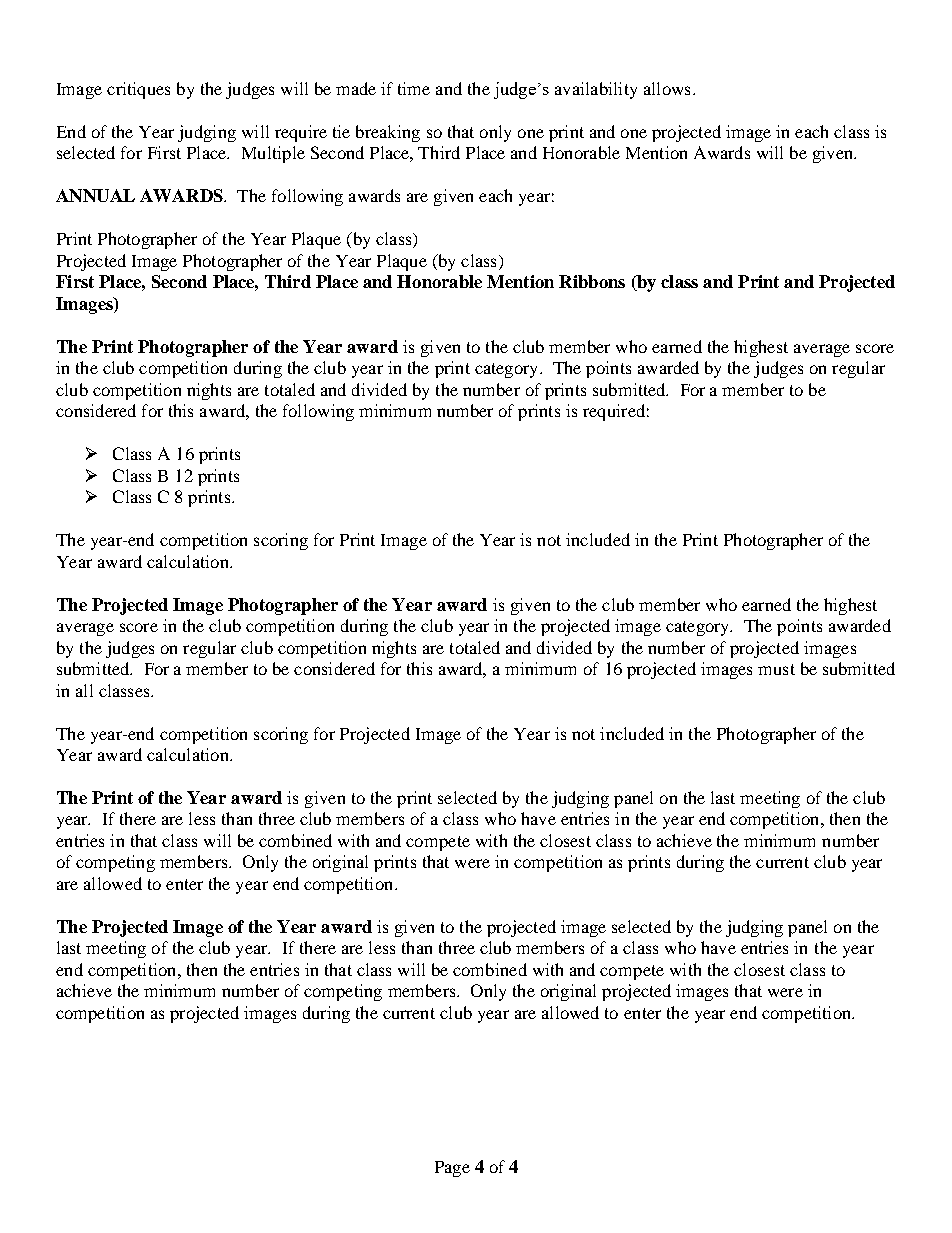 The height and width of the screenshot is (1233, 952). What do you see at coordinates (452, 1169) in the screenshot?
I see `Page` at bounding box center [452, 1169].
